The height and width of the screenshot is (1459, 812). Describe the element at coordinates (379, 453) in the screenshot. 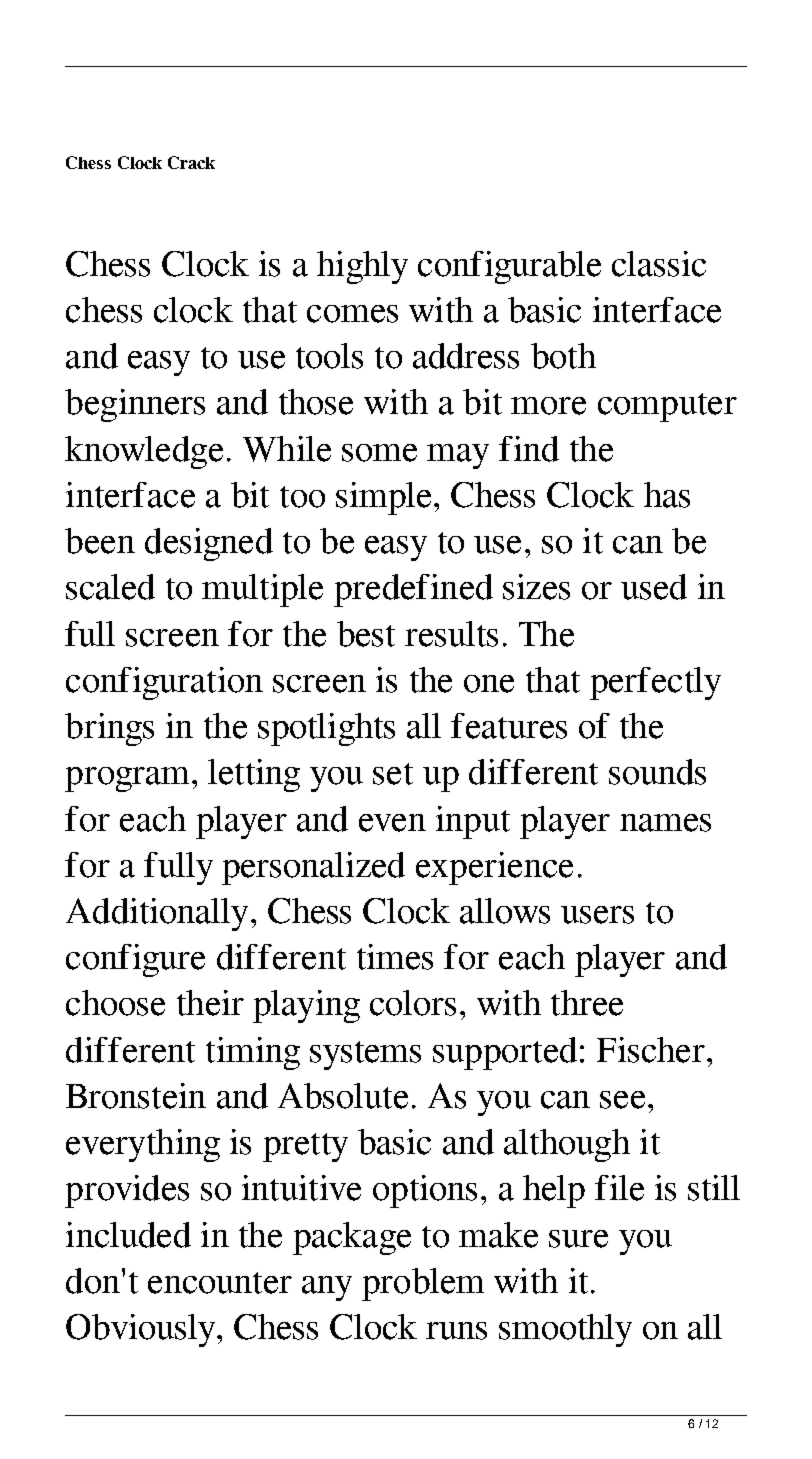

I see `some` at that location.
